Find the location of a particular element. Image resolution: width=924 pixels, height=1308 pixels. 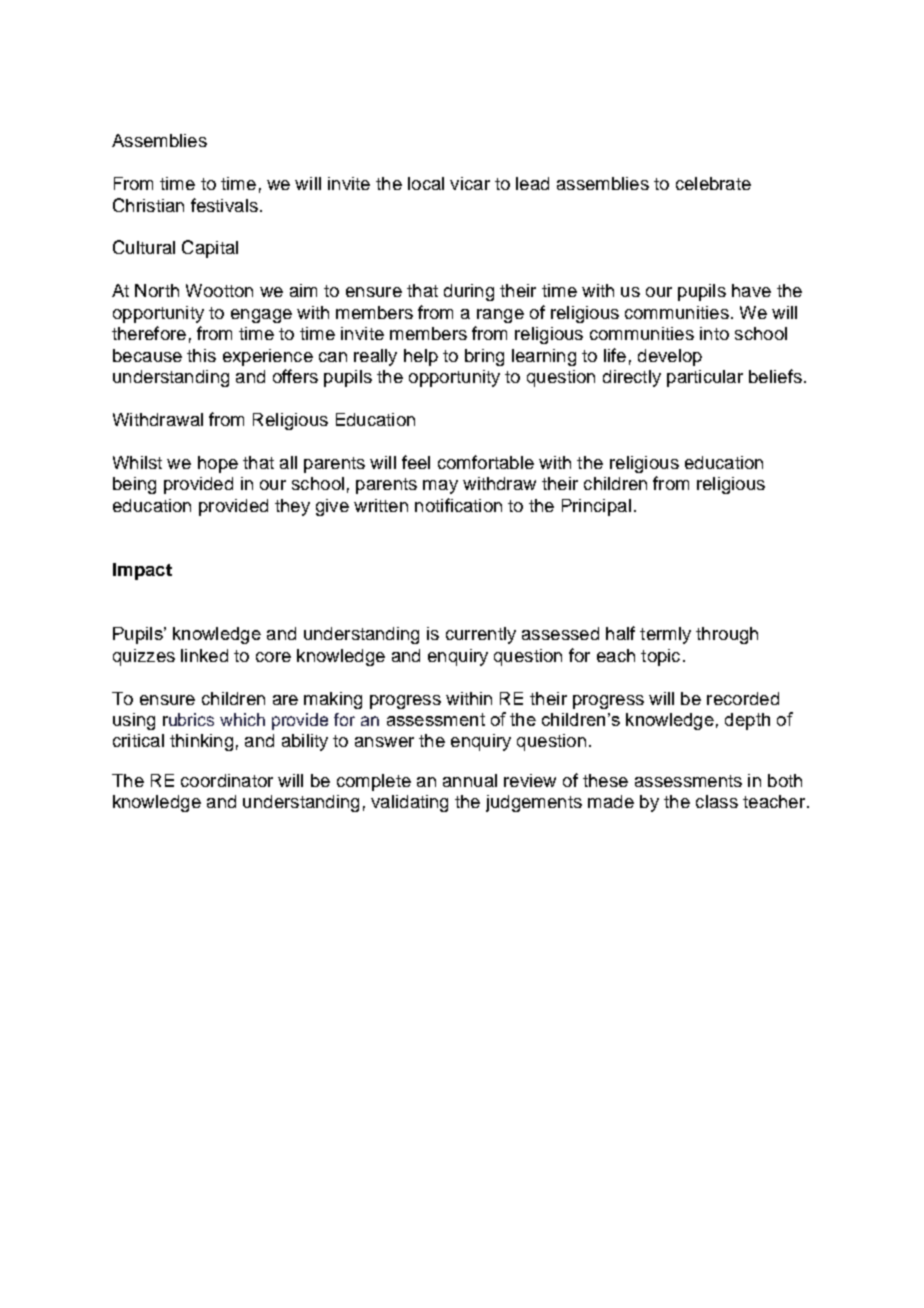

hope is located at coordinates (218, 464).
